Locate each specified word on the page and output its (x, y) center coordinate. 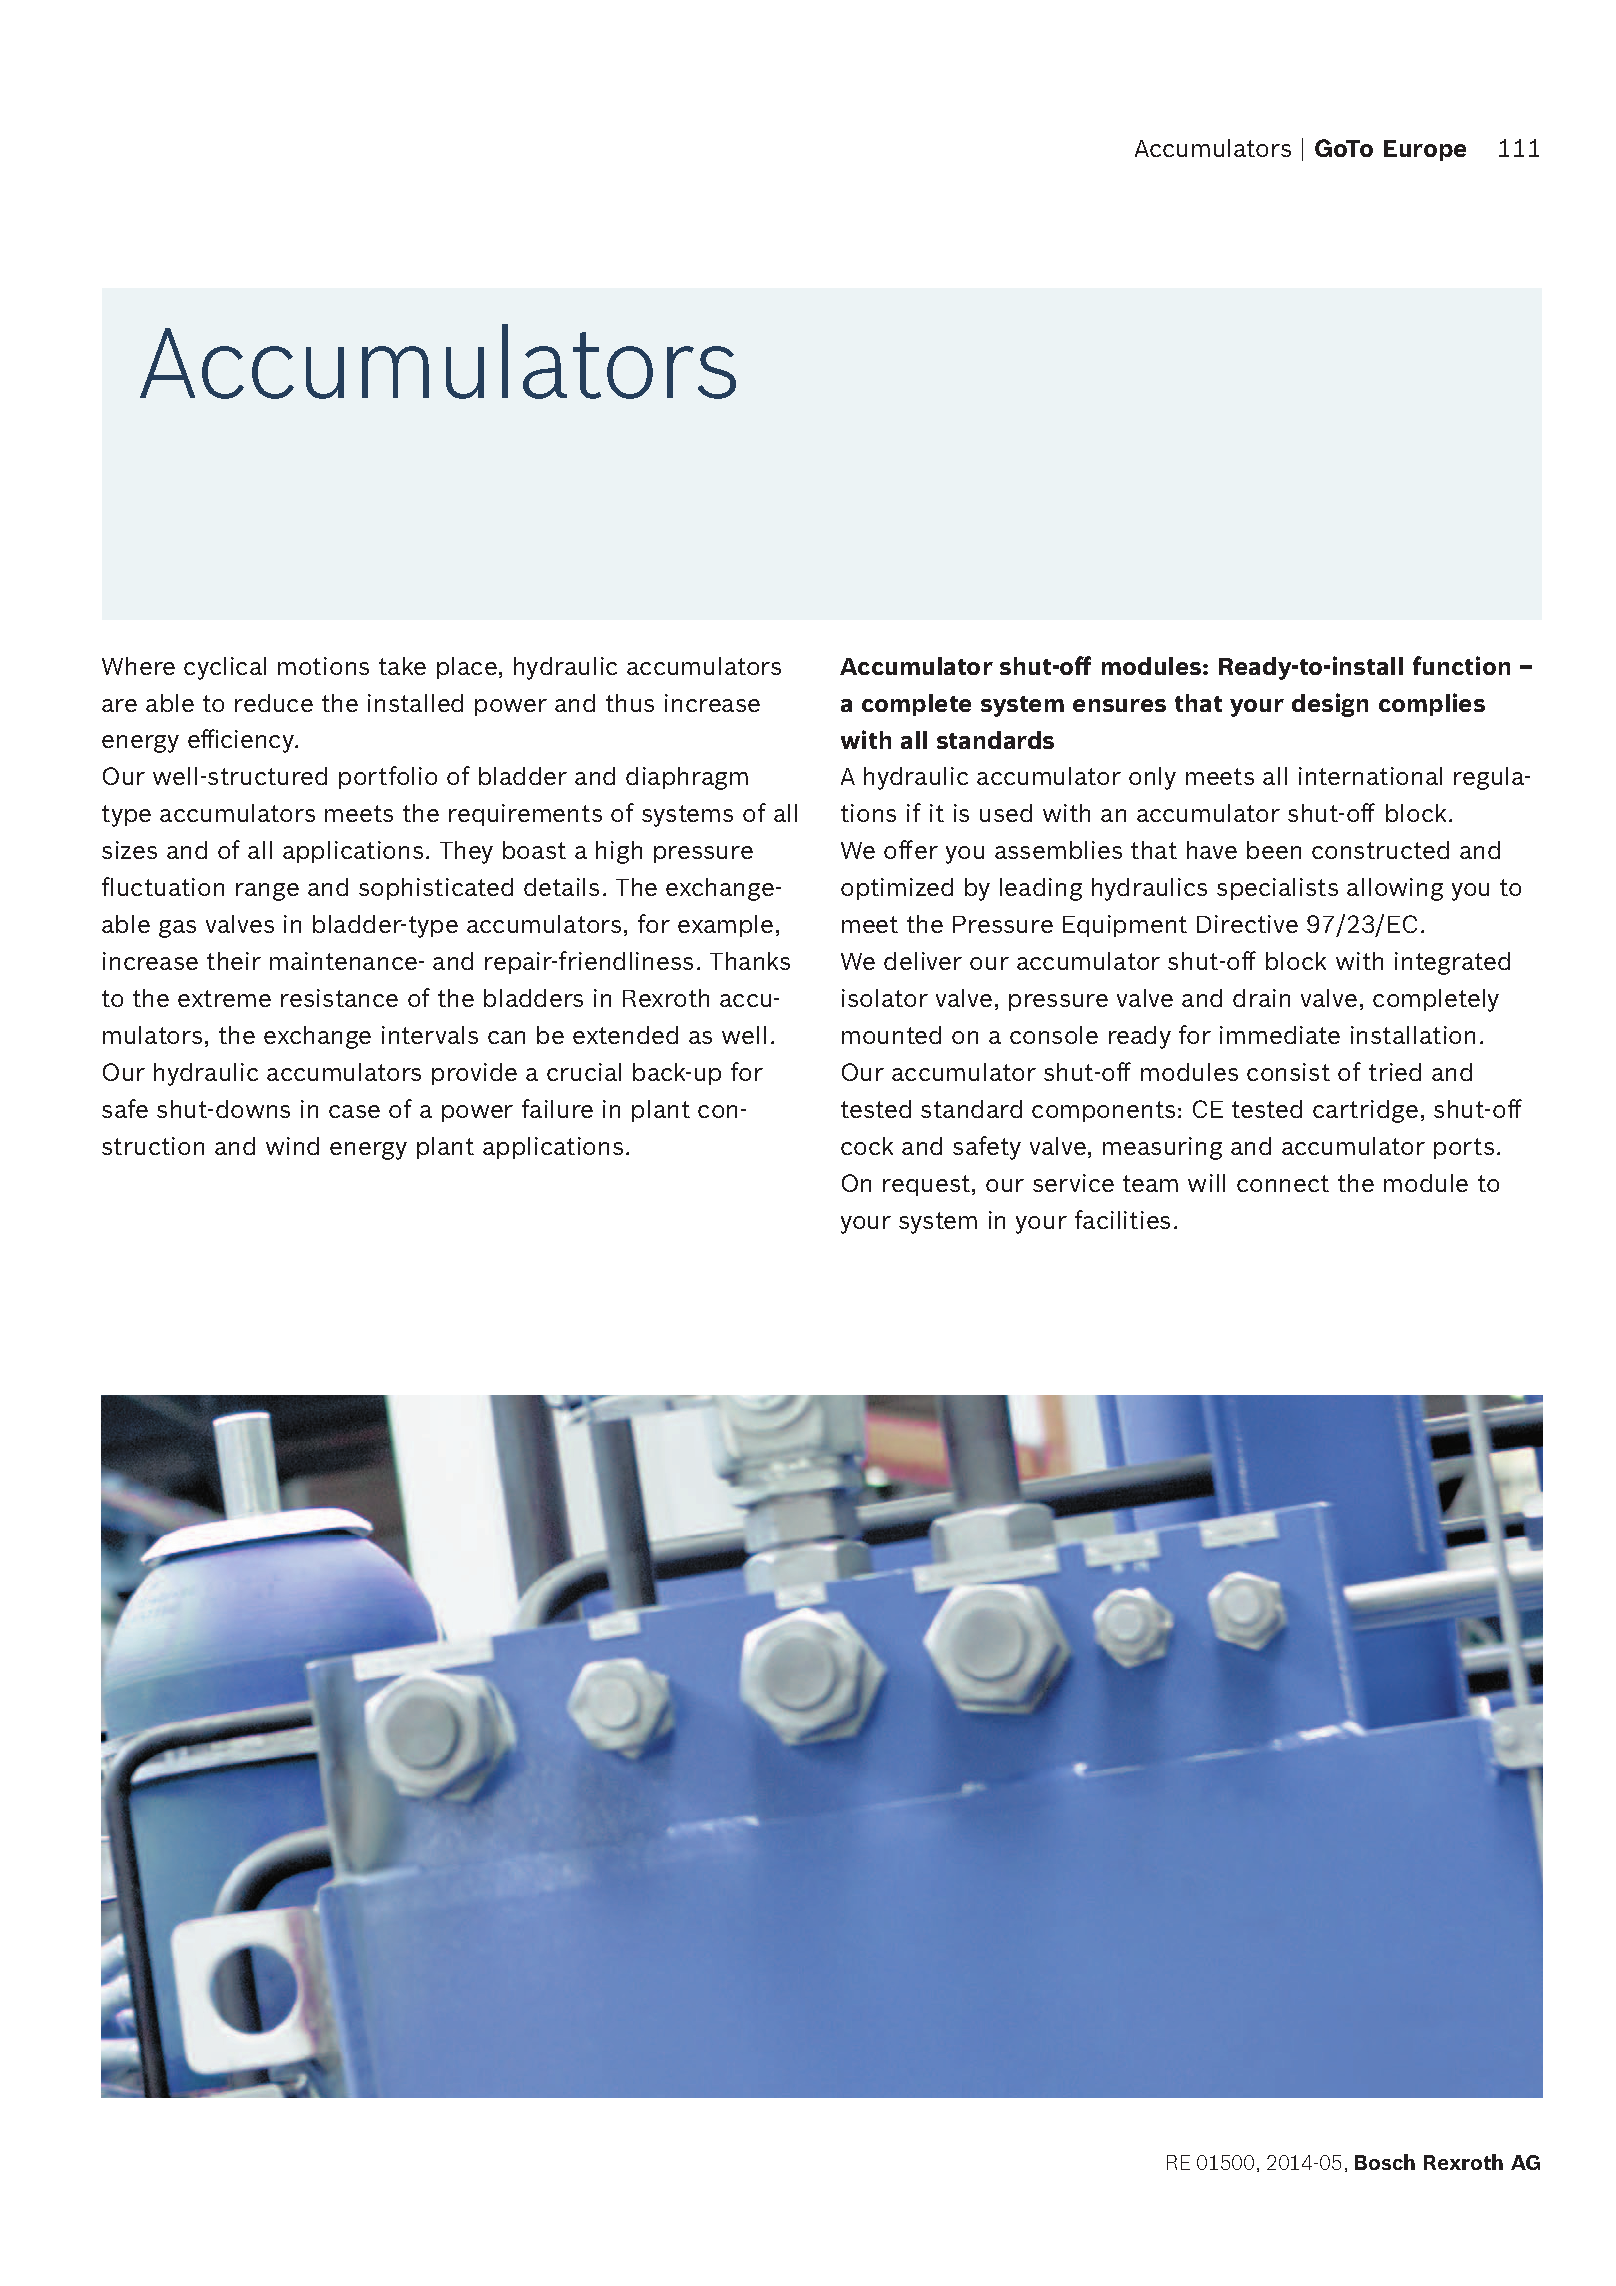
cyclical (225, 668)
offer (911, 849)
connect (1283, 1183)
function (1461, 665)
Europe (1425, 150)
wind (292, 1146)
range (267, 892)
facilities (1122, 1219)
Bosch (1385, 2162)
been (1274, 850)
